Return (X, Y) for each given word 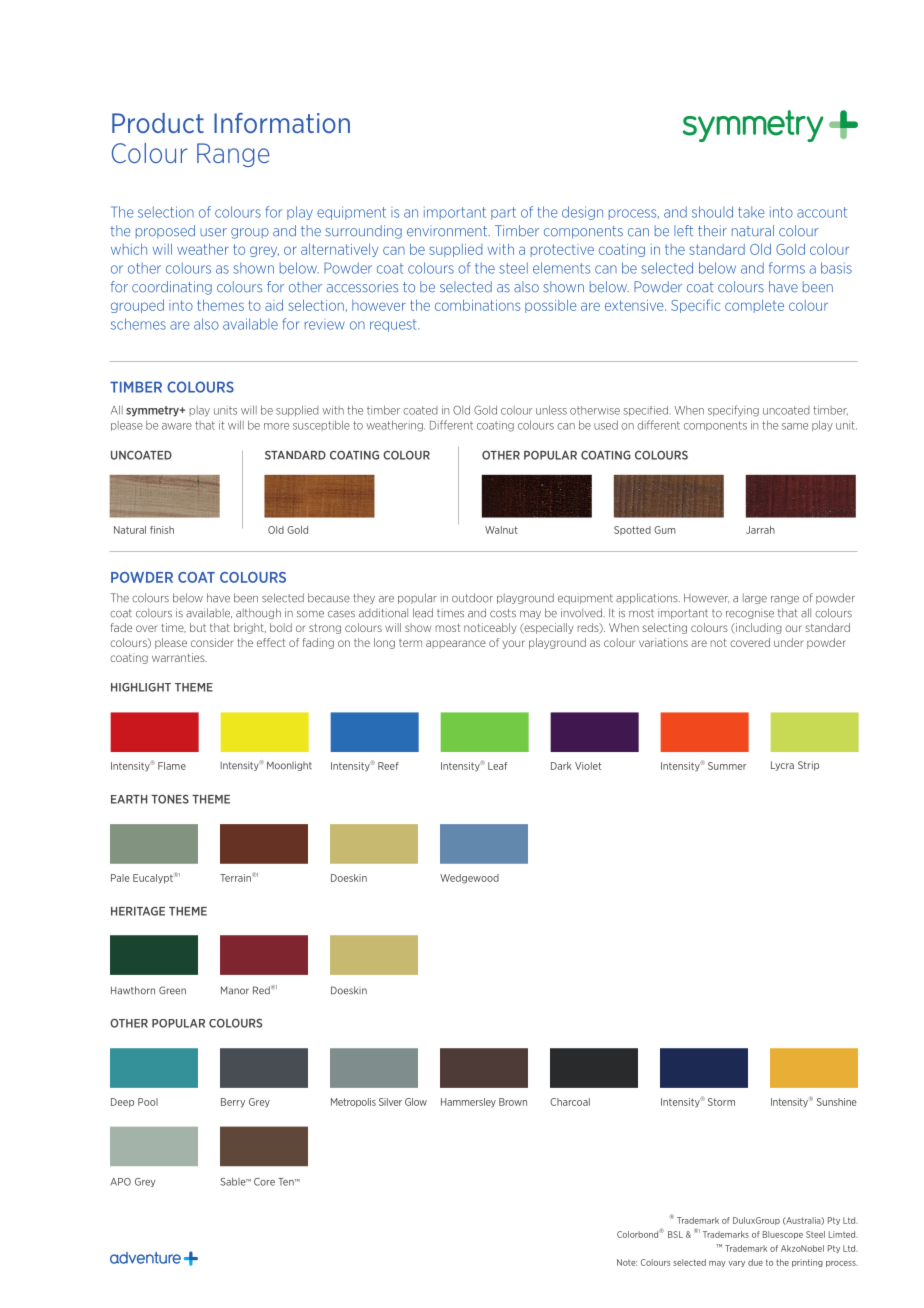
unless (551, 410)
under (789, 642)
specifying (733, 411)
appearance (456, 644)
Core (264, 1182)
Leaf (497, 766)
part (503, 213)
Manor (235, 990)
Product (158, 123)
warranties (179, 657)
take (751, 212)
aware (177, 426)
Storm (721, 1102)
